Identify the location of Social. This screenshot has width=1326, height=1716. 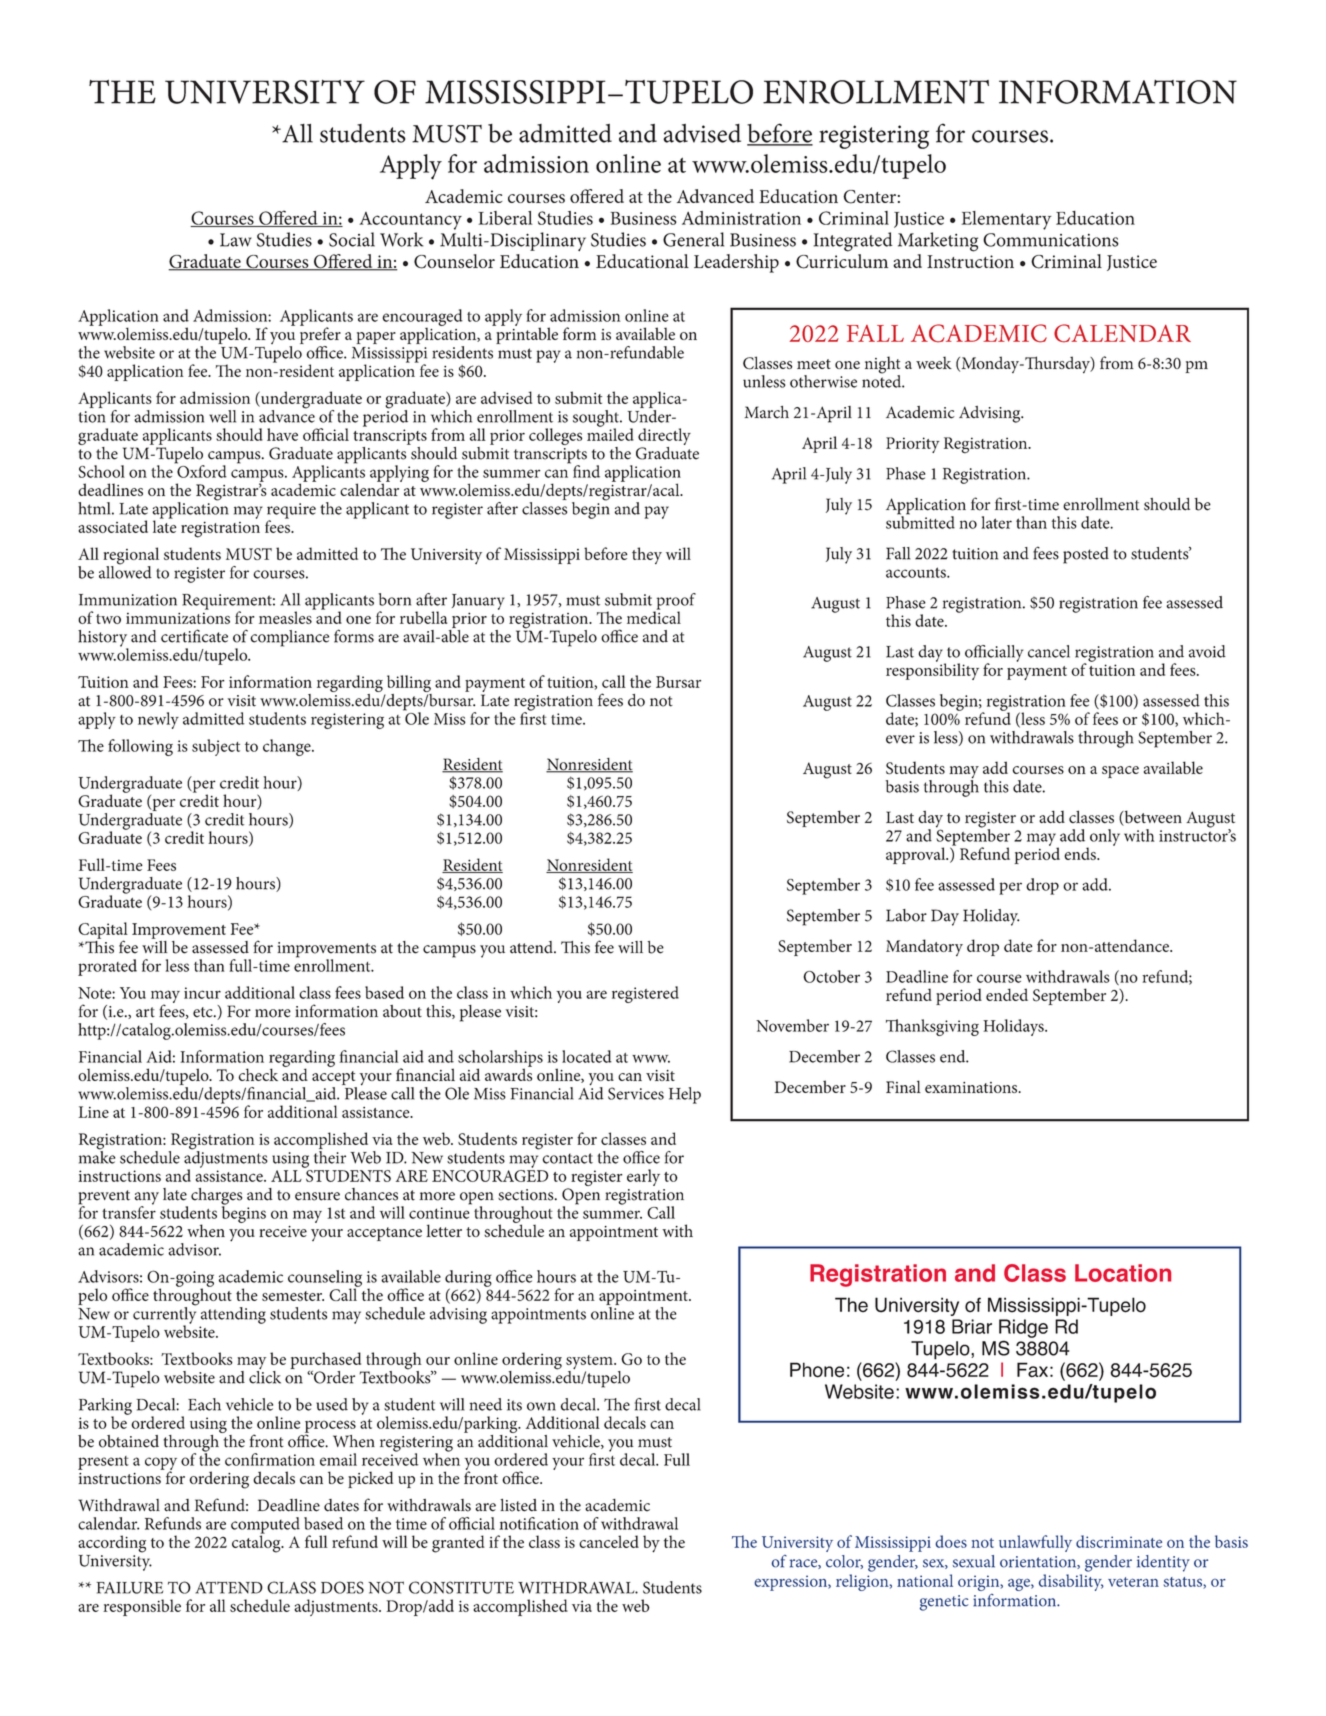
(352, 239).
